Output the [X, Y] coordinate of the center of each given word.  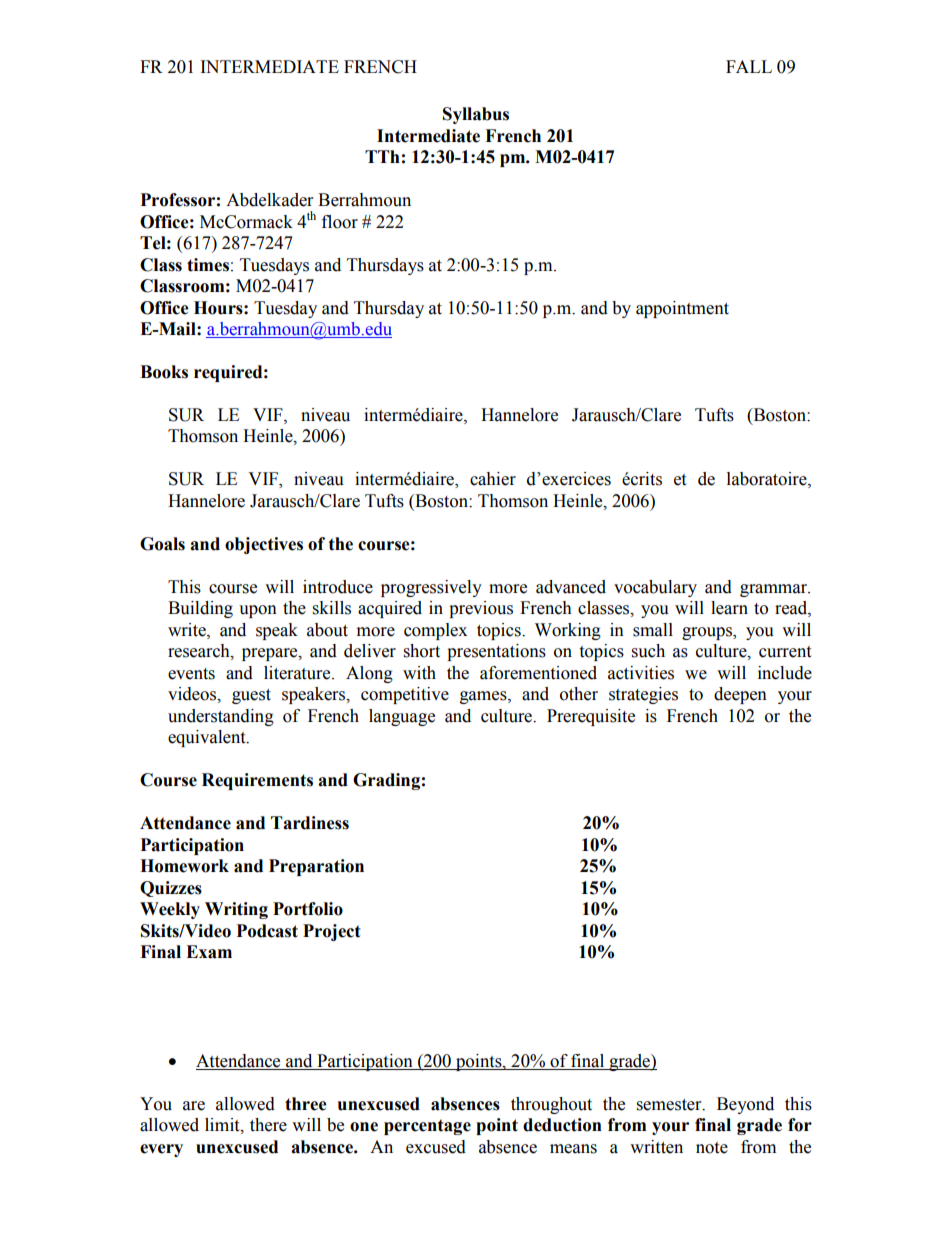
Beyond [745, 1105]
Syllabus [476, 115]
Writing [236, 910]
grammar [775, 590]
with [419, 673]
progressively [431, 588]
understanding [221, 717]
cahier [493, 479]
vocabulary [655, 588]
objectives [264, 545]
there [268, 1125]
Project [332, 932]
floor [340, 222]
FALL [749, 66]
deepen [740, 695]
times [208, 265]
